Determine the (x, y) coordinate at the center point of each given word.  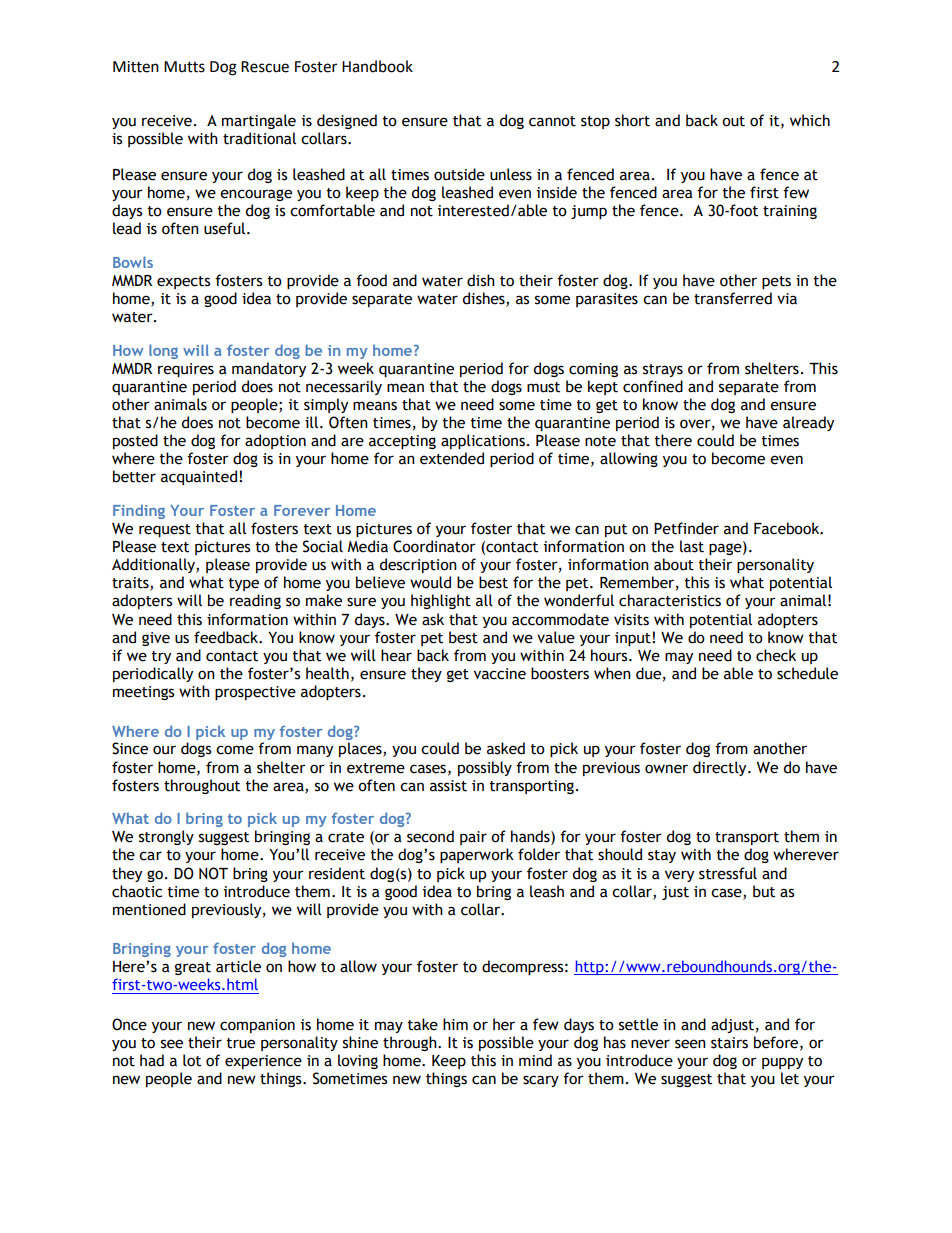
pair (473, 838)
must (543, 387)
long (163, 351)
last (692, 546)
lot (192, 1060)
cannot (552, 121)
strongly (166, 837)
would (430, 582)
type (244, 584)
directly (721, 768)
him (455, 1024)
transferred (733, 298)
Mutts (184, 67)
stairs (729, 1043)
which (810, 120)
